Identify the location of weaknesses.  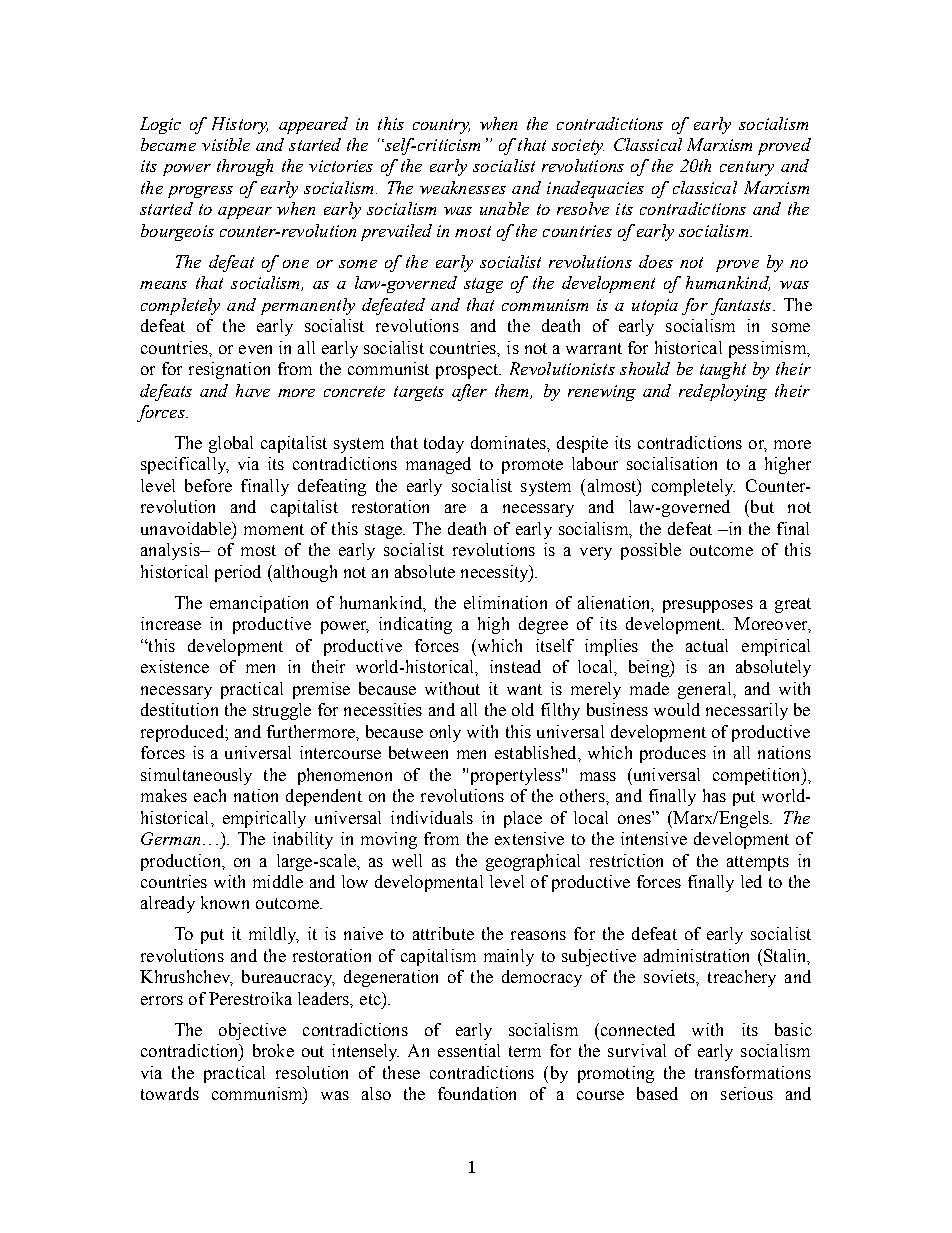
(463, 187).
